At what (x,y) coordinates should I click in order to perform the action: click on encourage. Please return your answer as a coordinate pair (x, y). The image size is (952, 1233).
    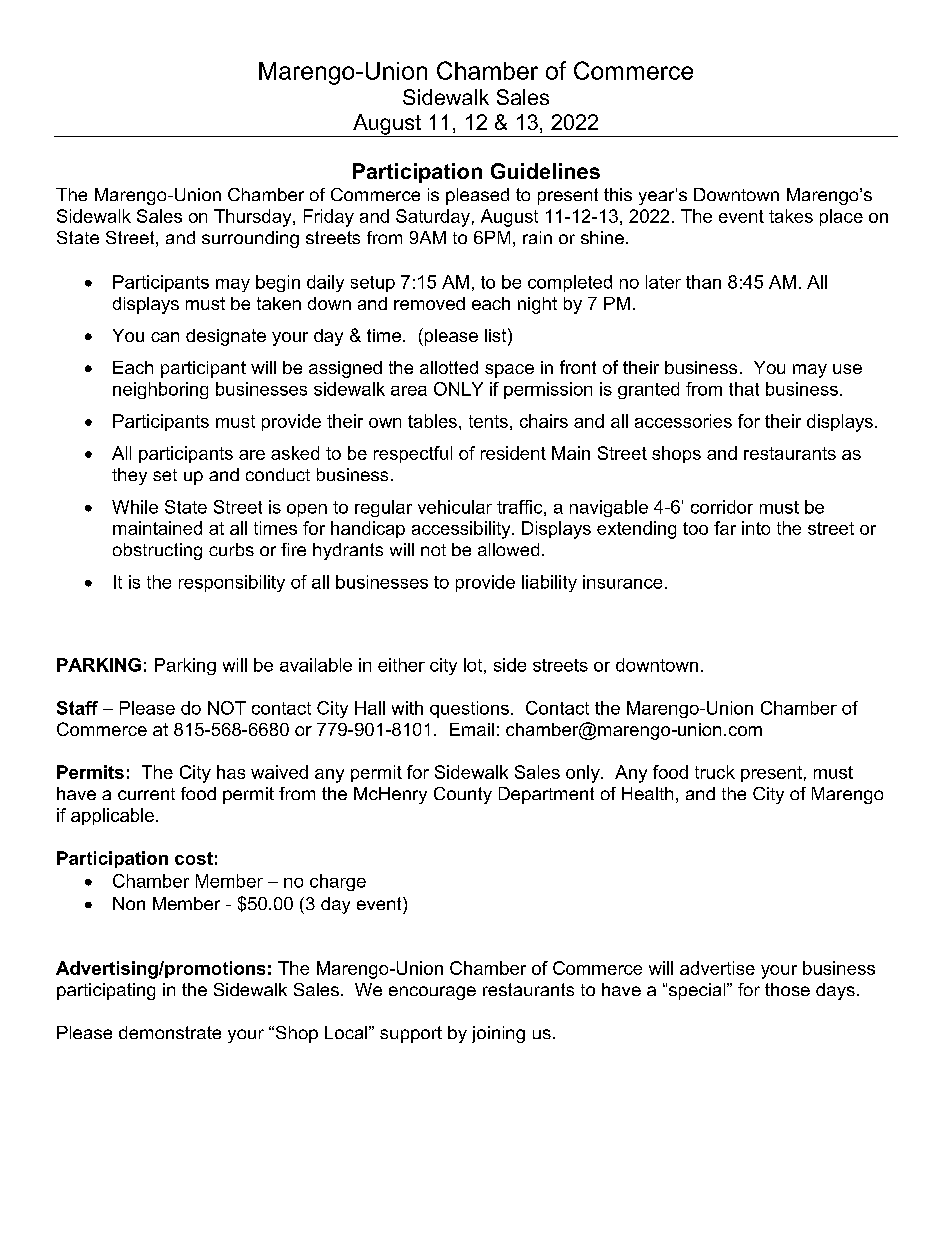
    Looking at the image, I should click on (432, 993).
